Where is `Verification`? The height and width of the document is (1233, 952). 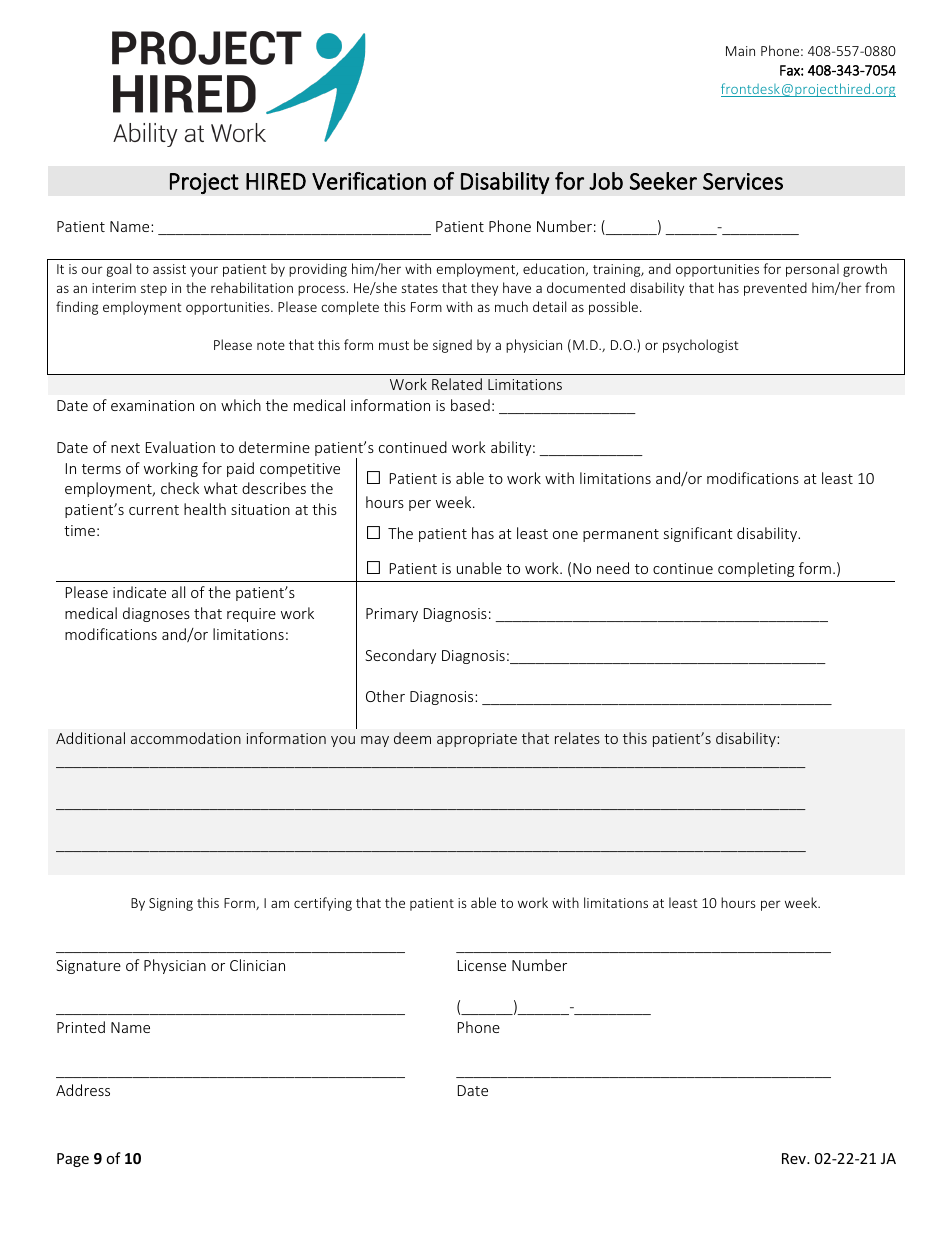
Verification is located at coordinates (369, 181).
